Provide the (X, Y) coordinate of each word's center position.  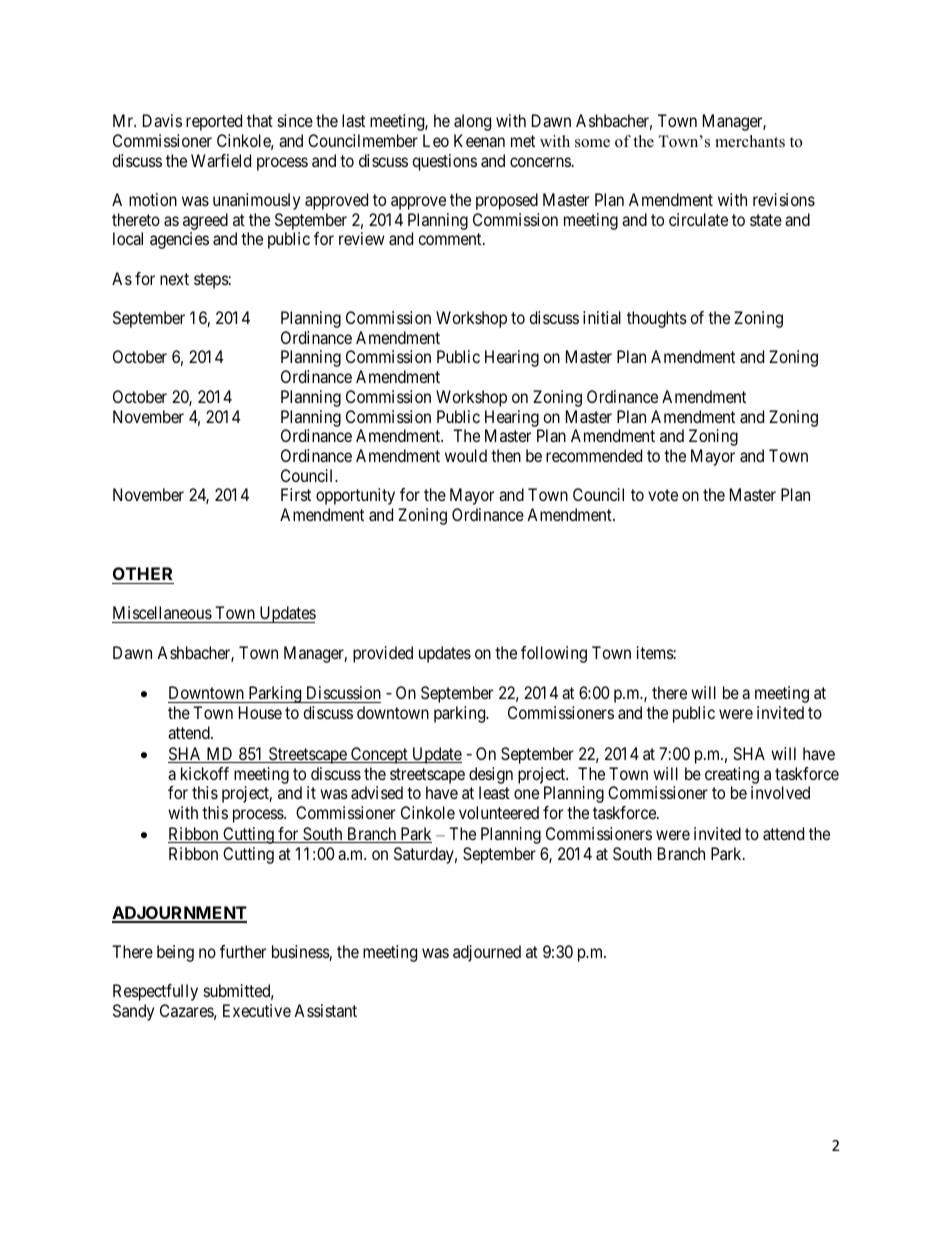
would (466, 455)
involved (780, 792)
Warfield (221, 160)
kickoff (205, 773)
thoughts (657, 319)
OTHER (143, 575)
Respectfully (155, 992)
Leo (436, 140)
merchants (750, 141)
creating (732, 775)
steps (211, 281)
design (491, 775)
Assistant (325, 1010)
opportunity (355, 496)
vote (663, 495)
